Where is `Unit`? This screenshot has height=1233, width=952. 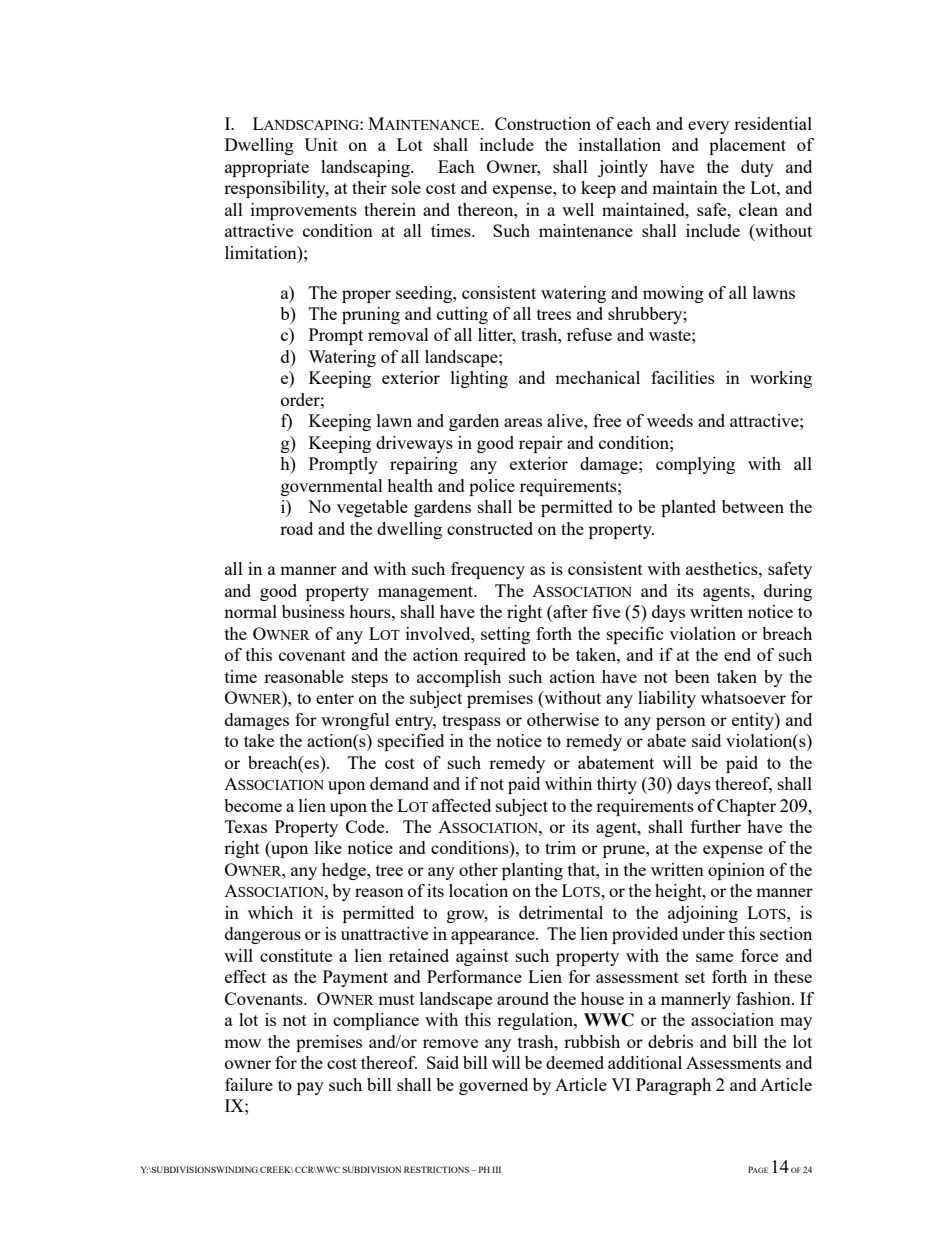 Unit is located at coordinates (321, 144).
